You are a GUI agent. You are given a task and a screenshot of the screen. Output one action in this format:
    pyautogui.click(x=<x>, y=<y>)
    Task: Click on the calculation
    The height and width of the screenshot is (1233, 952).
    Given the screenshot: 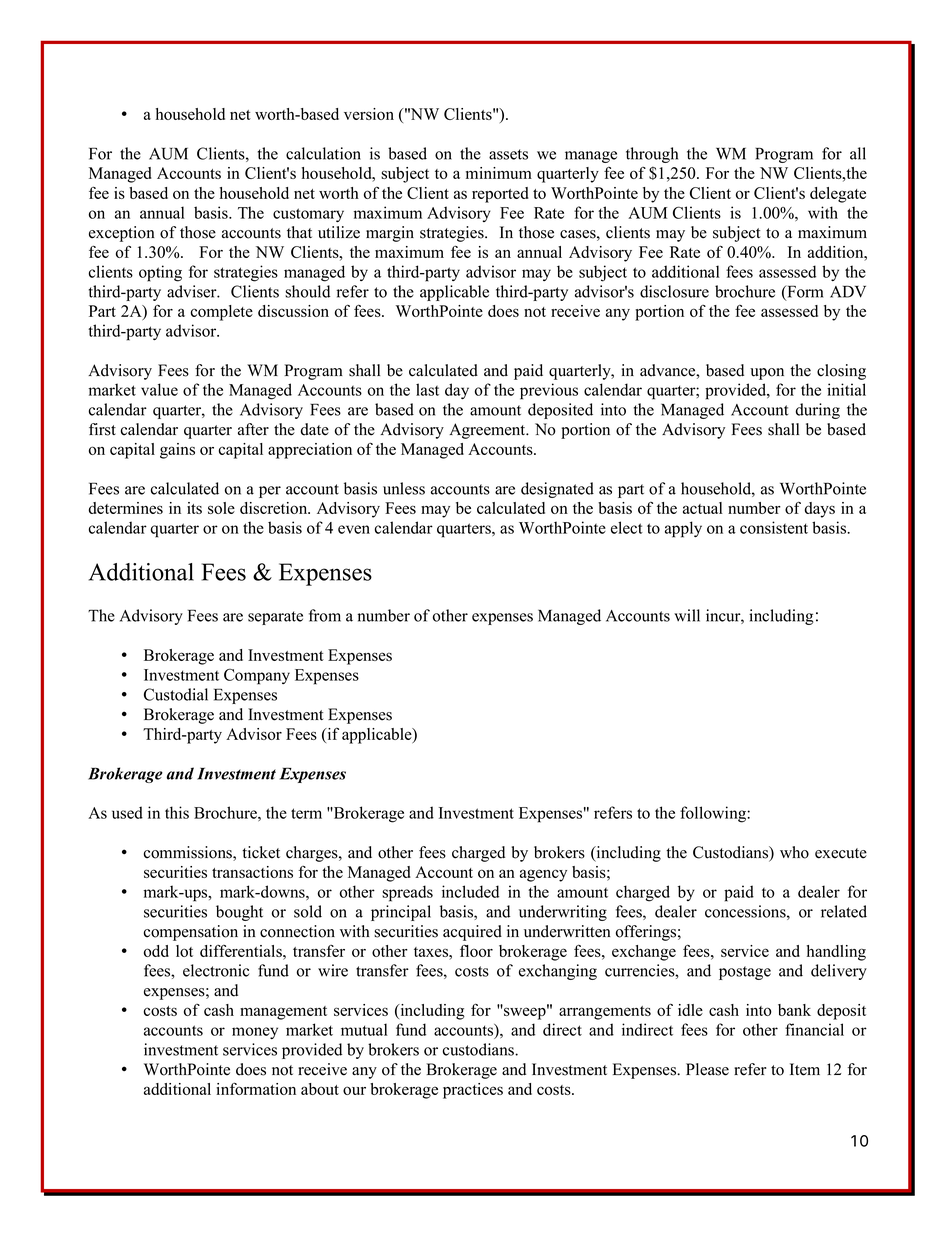 What is the action you would take?
    pyautogui.click(x=323, y=153)
